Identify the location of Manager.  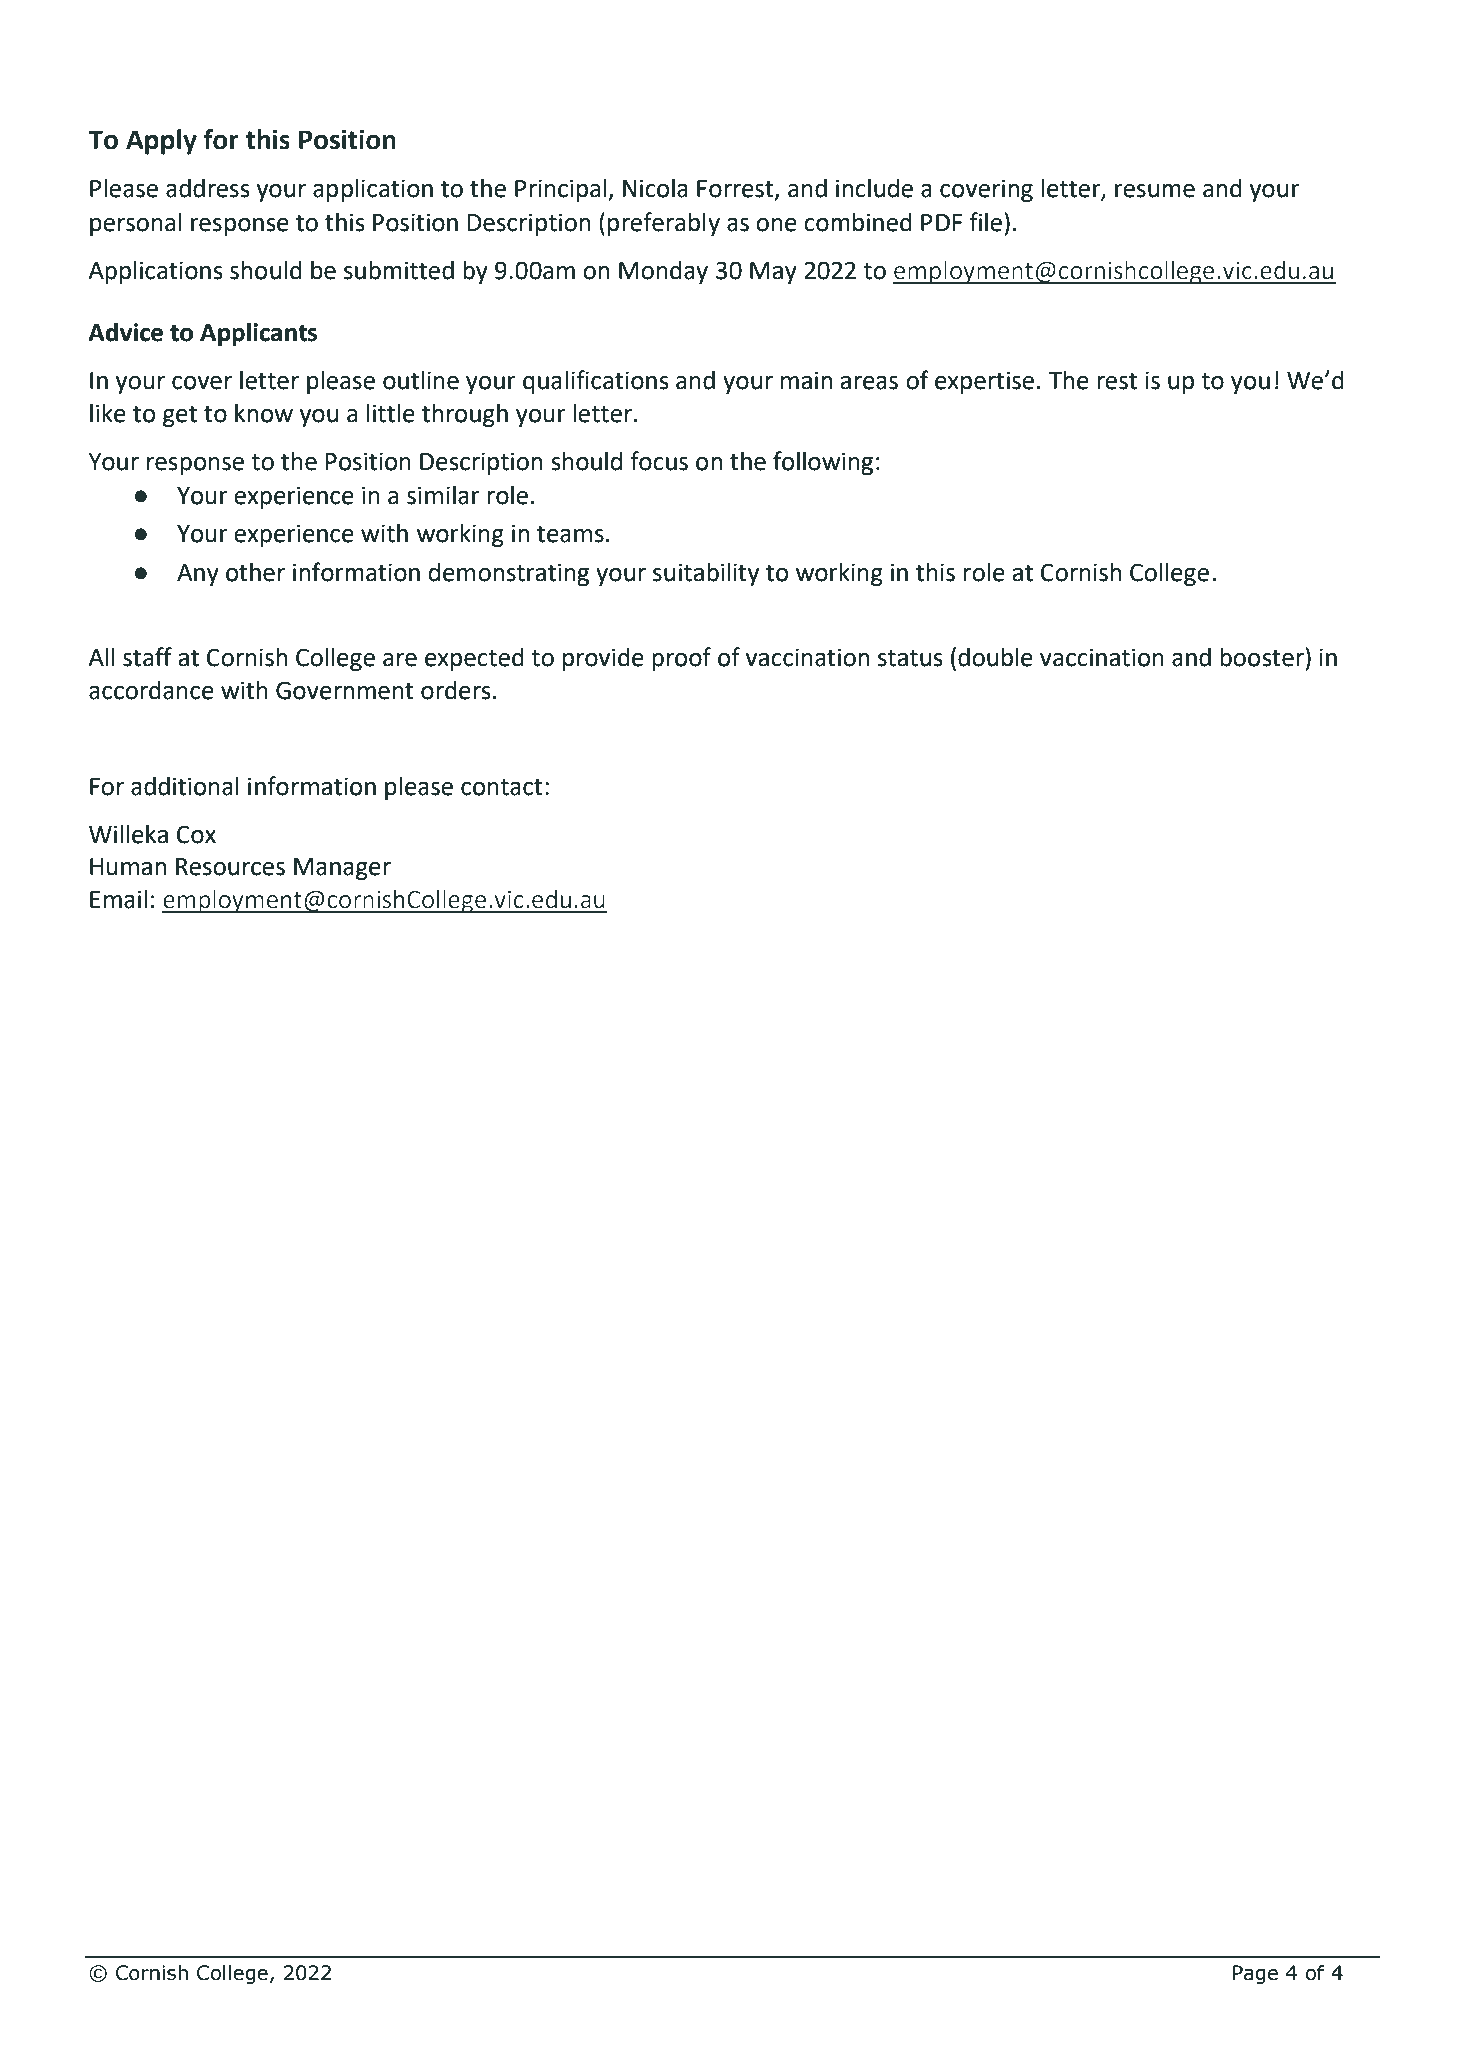
(342, 869).
